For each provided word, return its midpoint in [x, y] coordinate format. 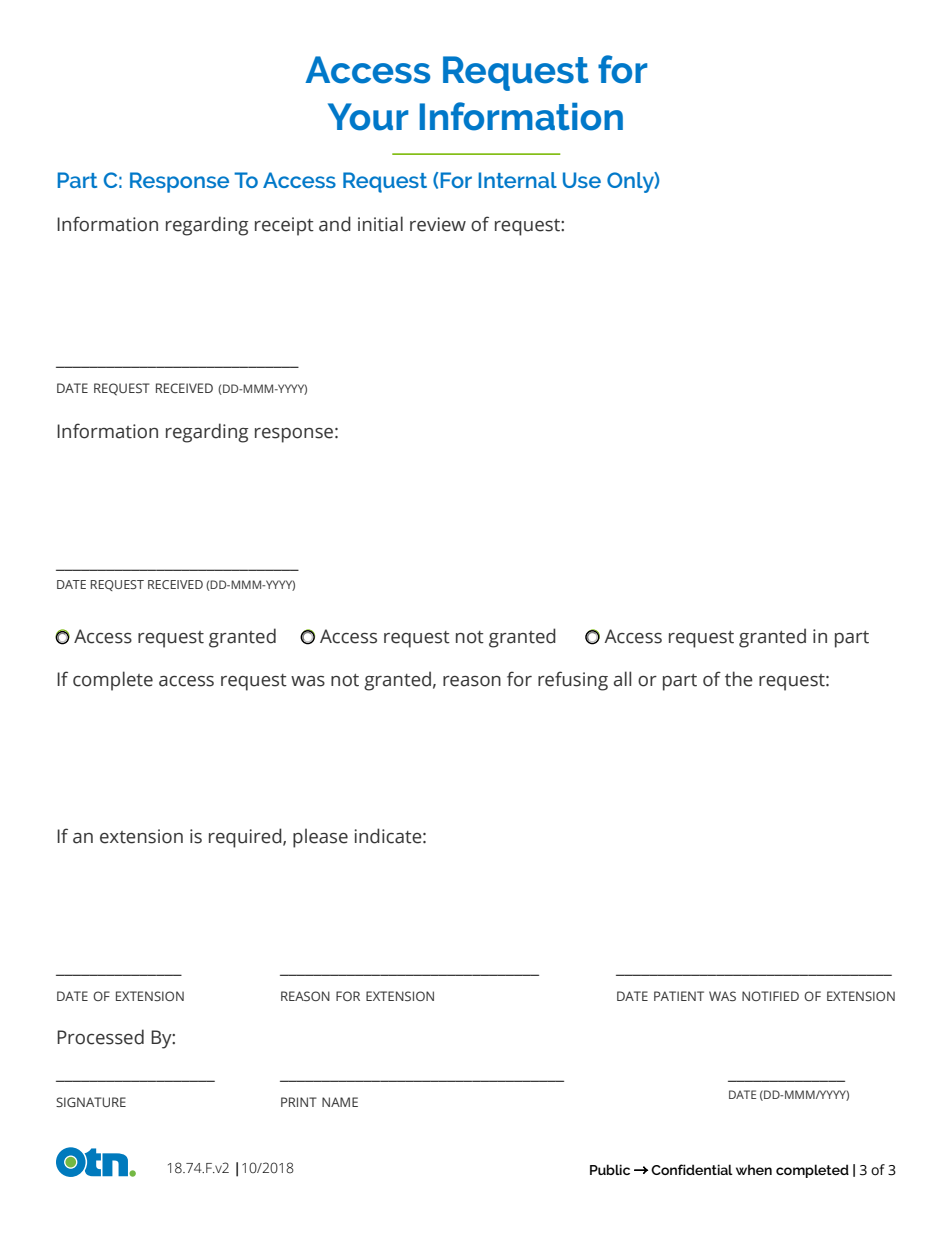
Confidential [692, 1169]
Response [179, 182]
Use [582, 180]
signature [91, 1102]
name [340, 1102]
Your [368, 117]
